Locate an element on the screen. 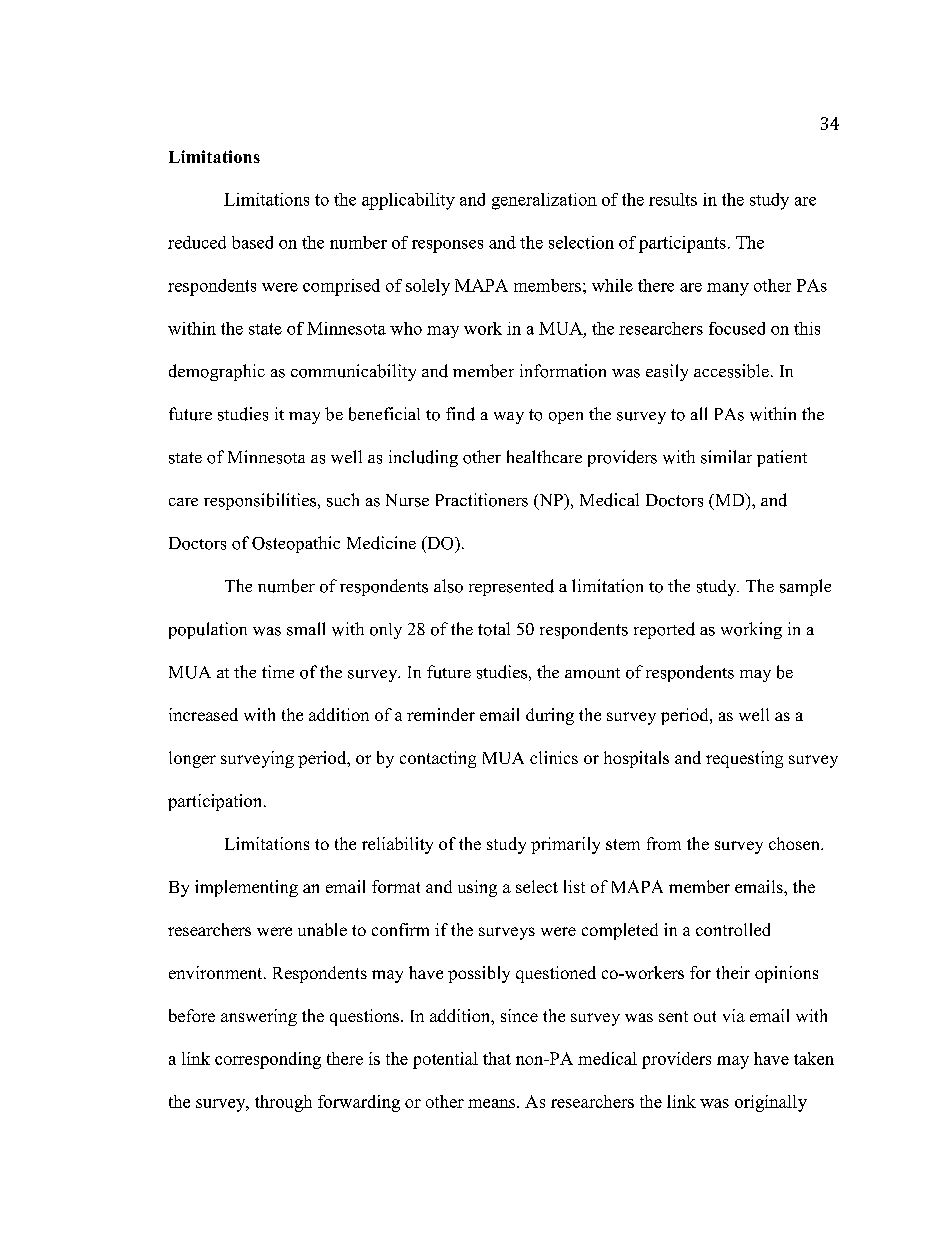  clinics is located at coordinates (554, 757).
